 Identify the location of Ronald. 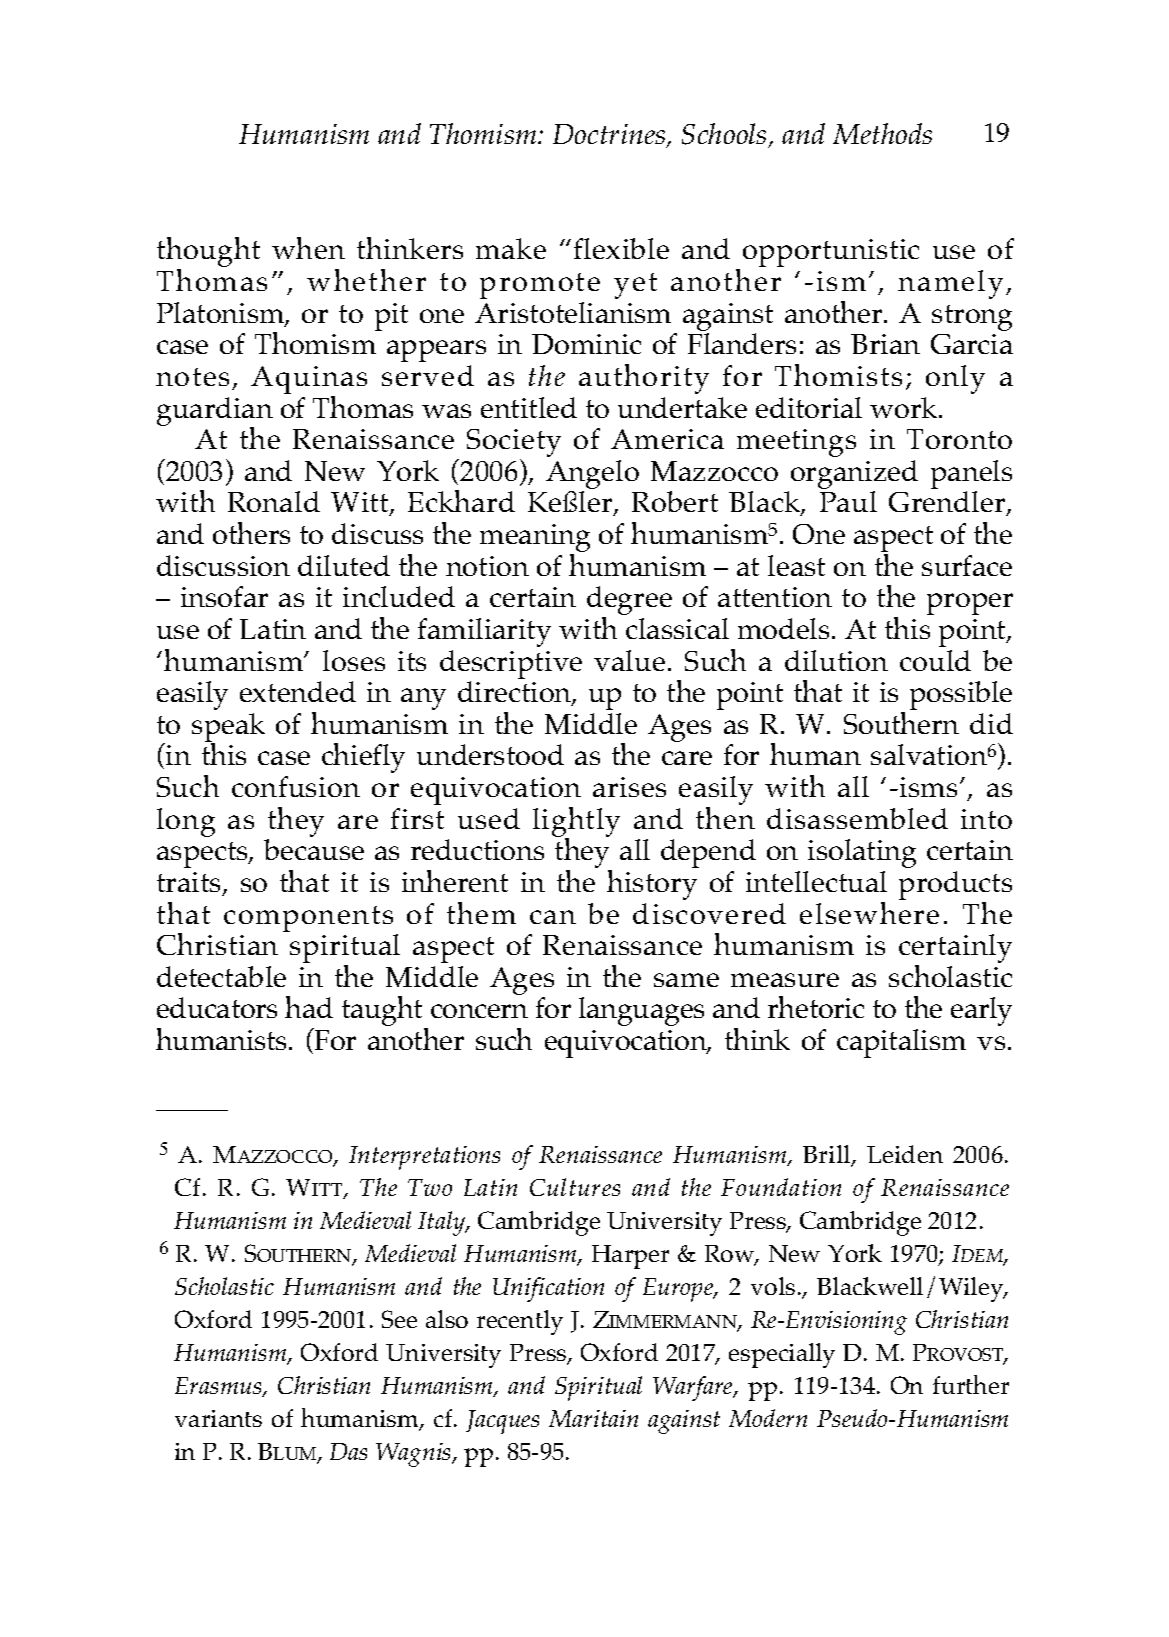
(274, 501).
